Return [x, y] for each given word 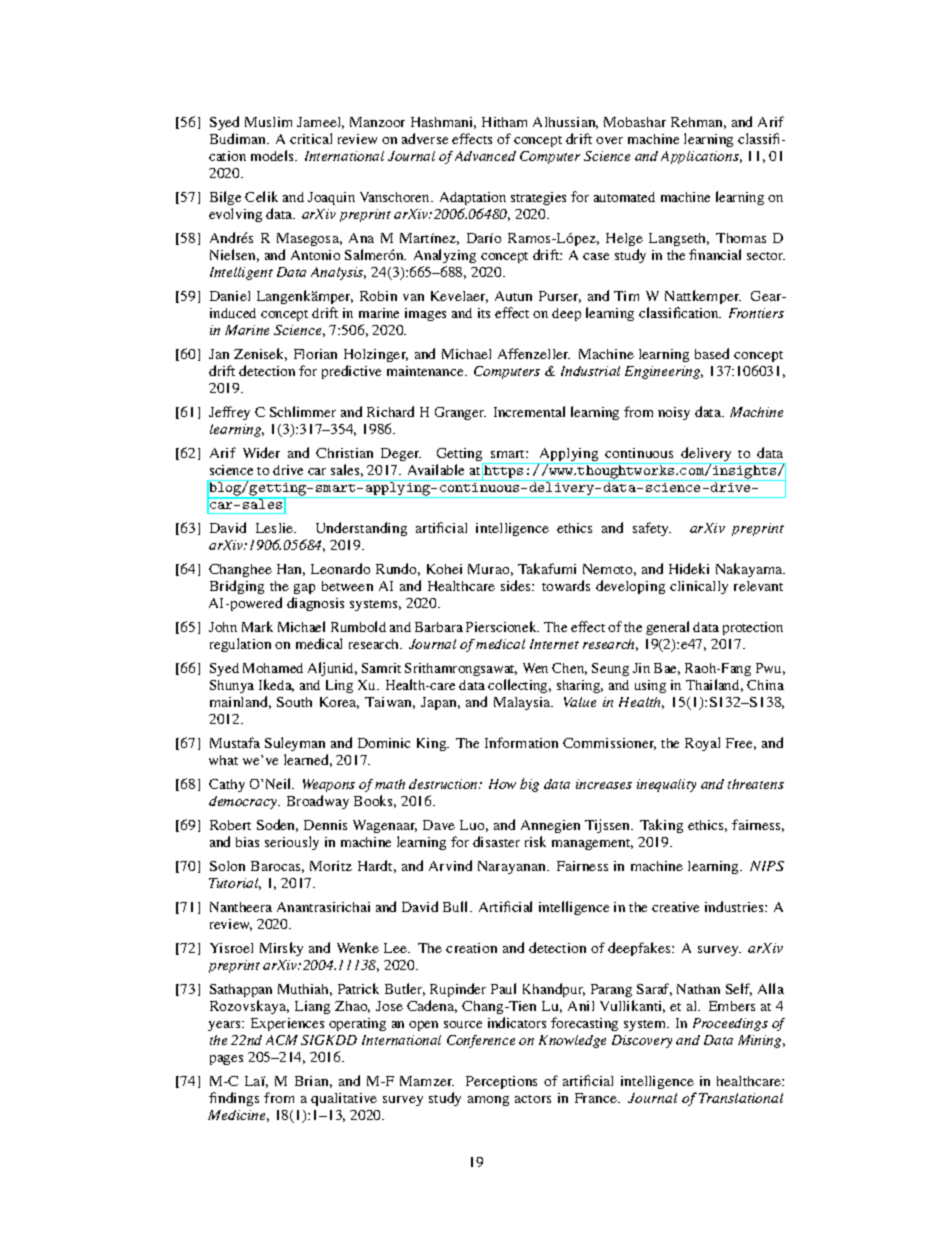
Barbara [439, 627]
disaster [496, 841]
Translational [741, 1098]
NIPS [767, 866]
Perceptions [501, 1082]
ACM [282, 1040]
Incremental [529, 411]
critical [311, 138]
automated [624, 197]
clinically [699, 587]
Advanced [485, 156]
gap [304, 591]
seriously [292, 843]
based [712, 353]
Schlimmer [303, 411]
